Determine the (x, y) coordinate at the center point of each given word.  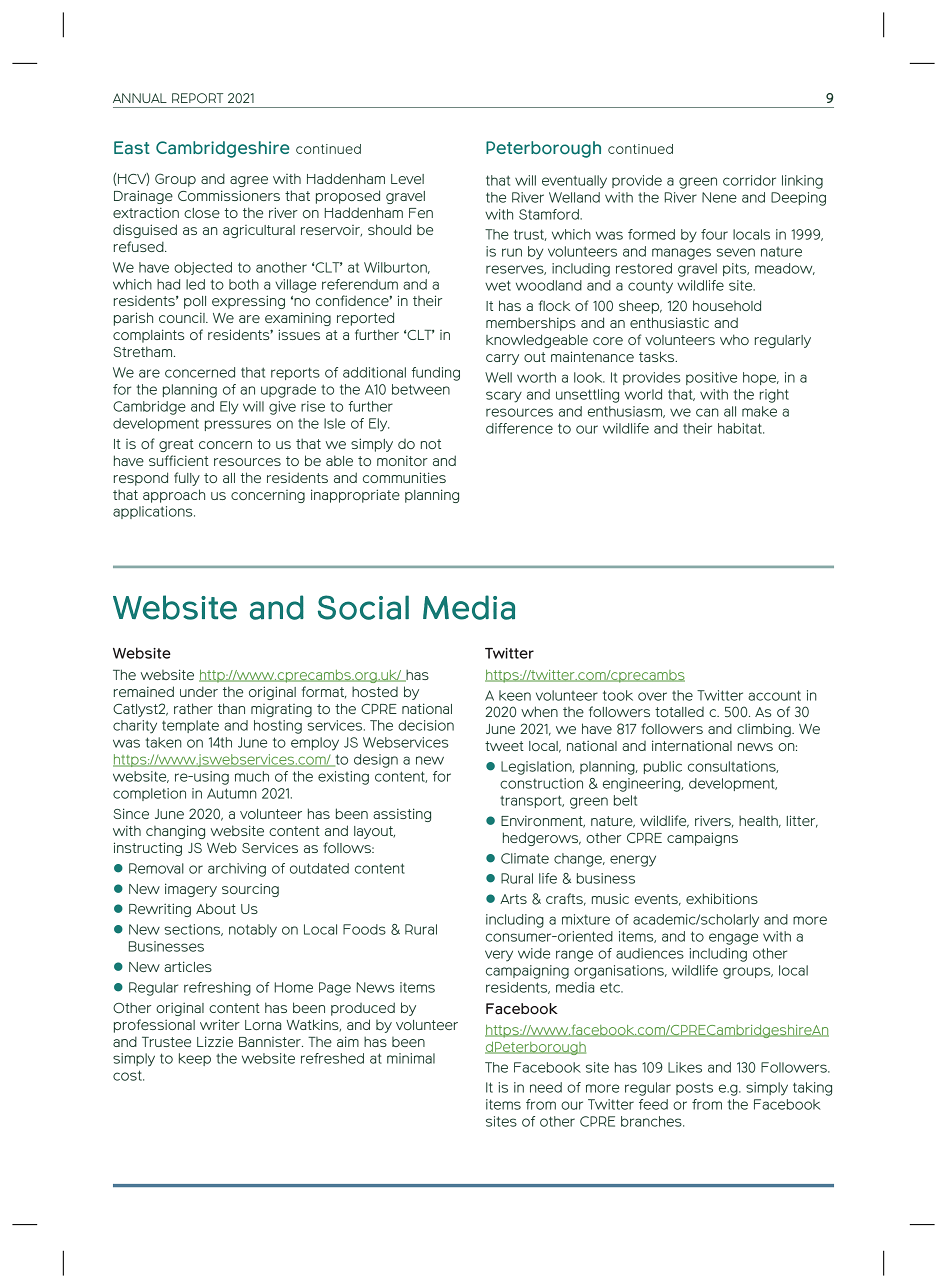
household (727, 305)
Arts (513, 899)
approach (174, 496)
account (774, 695)
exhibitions (722, 898)
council (183, 318)
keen (515, 695)
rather (193, 708)
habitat (741, 428)
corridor (749, 180)
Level (407, 179)
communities (404, 477)
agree (249, 181)
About (216, 908)
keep (195, 1059)
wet (498, 285)
